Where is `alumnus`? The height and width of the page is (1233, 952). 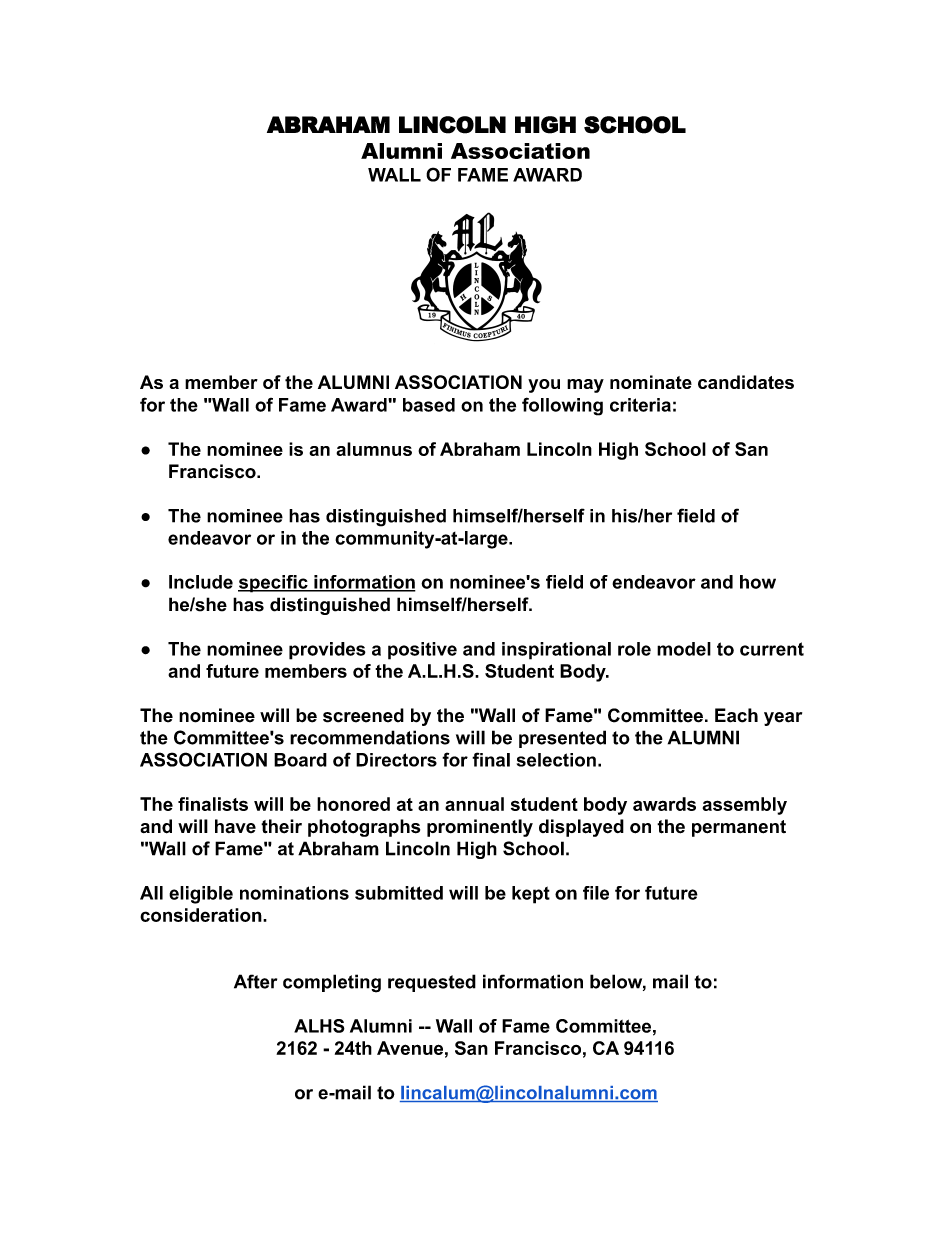 alumnus is located at coordinates (374, 449).
